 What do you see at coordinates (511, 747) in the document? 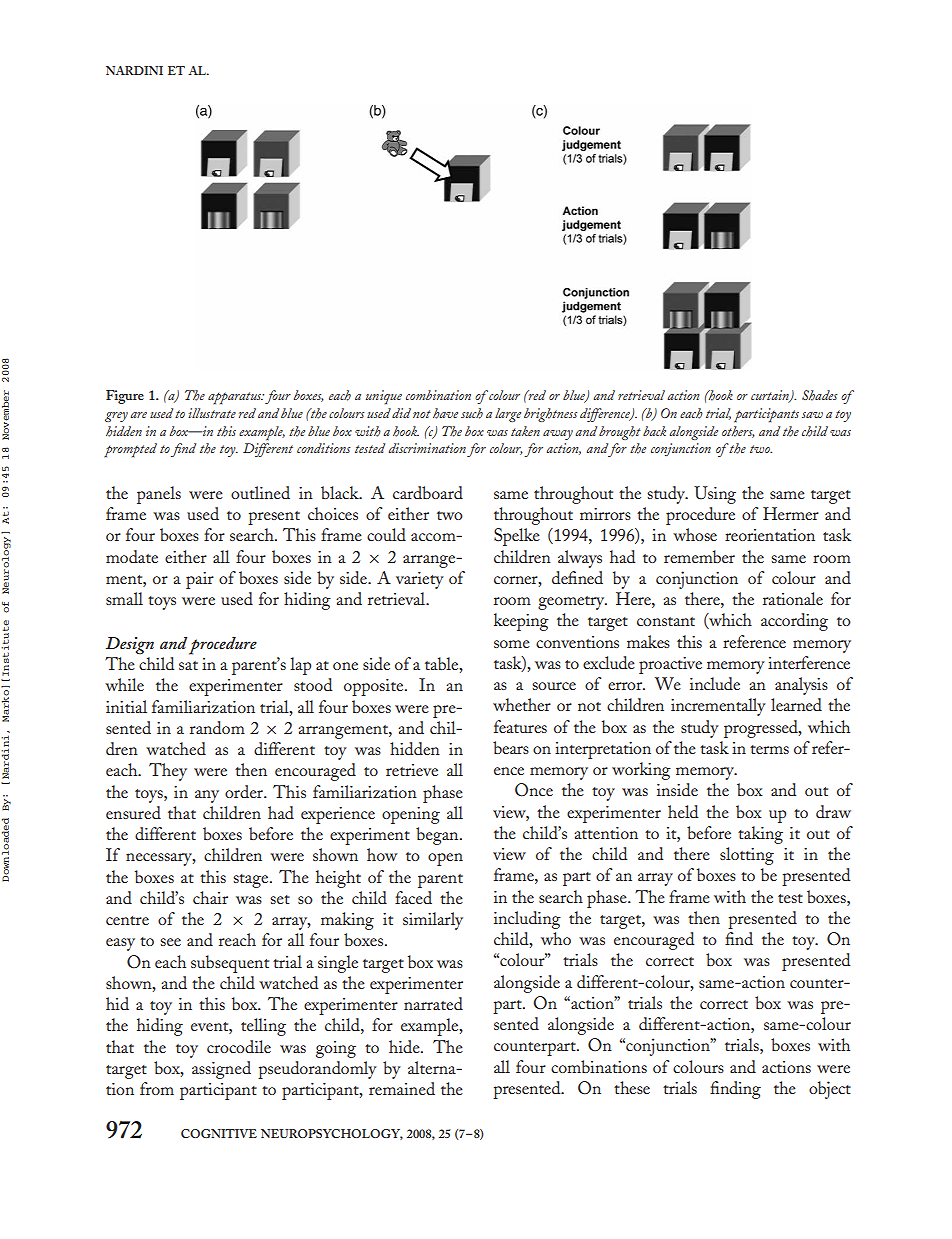
I see `bears` at bounding box center [511, 747].
